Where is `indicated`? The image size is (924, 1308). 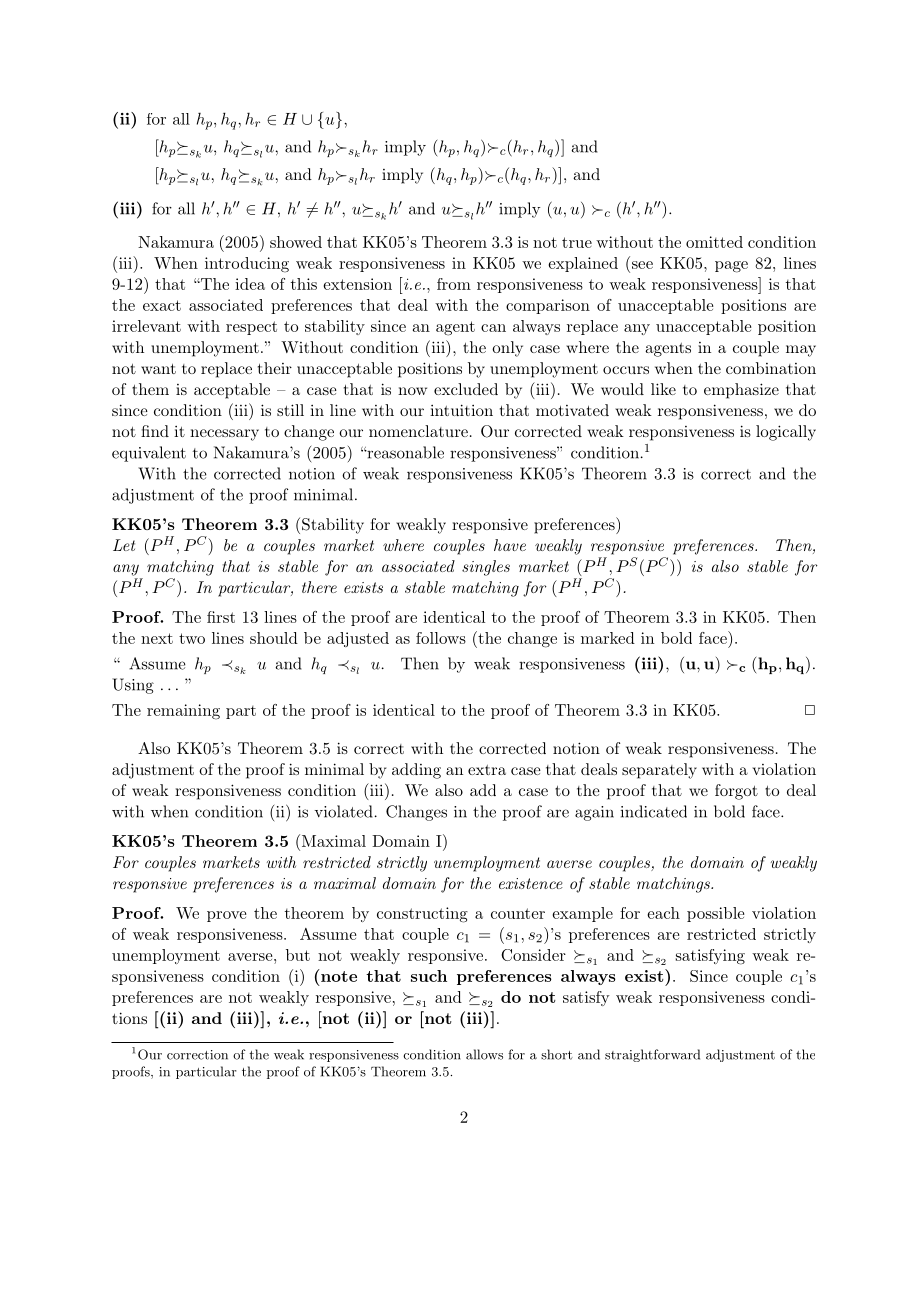
indicated is located at coordinates (654, 811).
